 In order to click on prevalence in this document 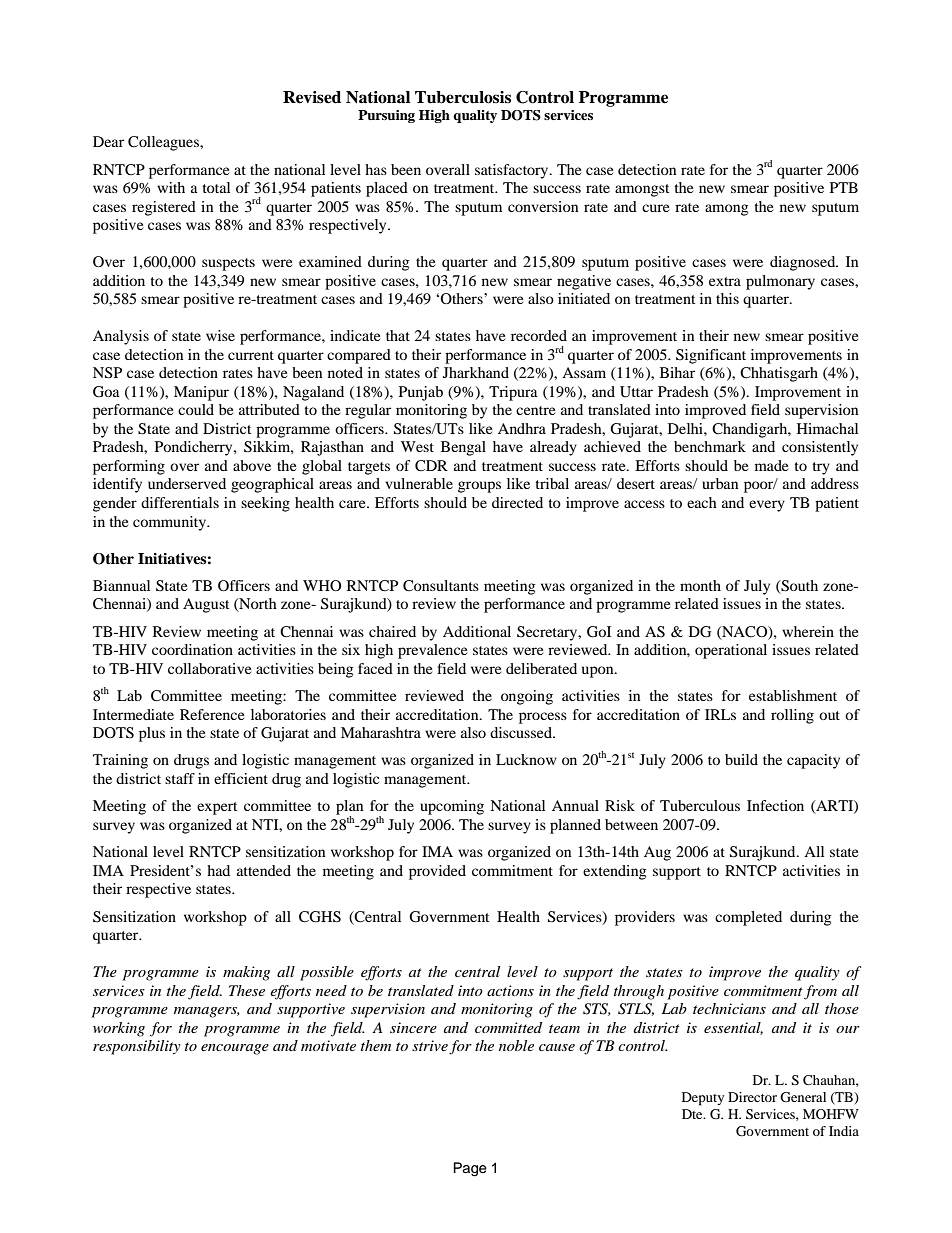, I will do `click(432, 651)`.
